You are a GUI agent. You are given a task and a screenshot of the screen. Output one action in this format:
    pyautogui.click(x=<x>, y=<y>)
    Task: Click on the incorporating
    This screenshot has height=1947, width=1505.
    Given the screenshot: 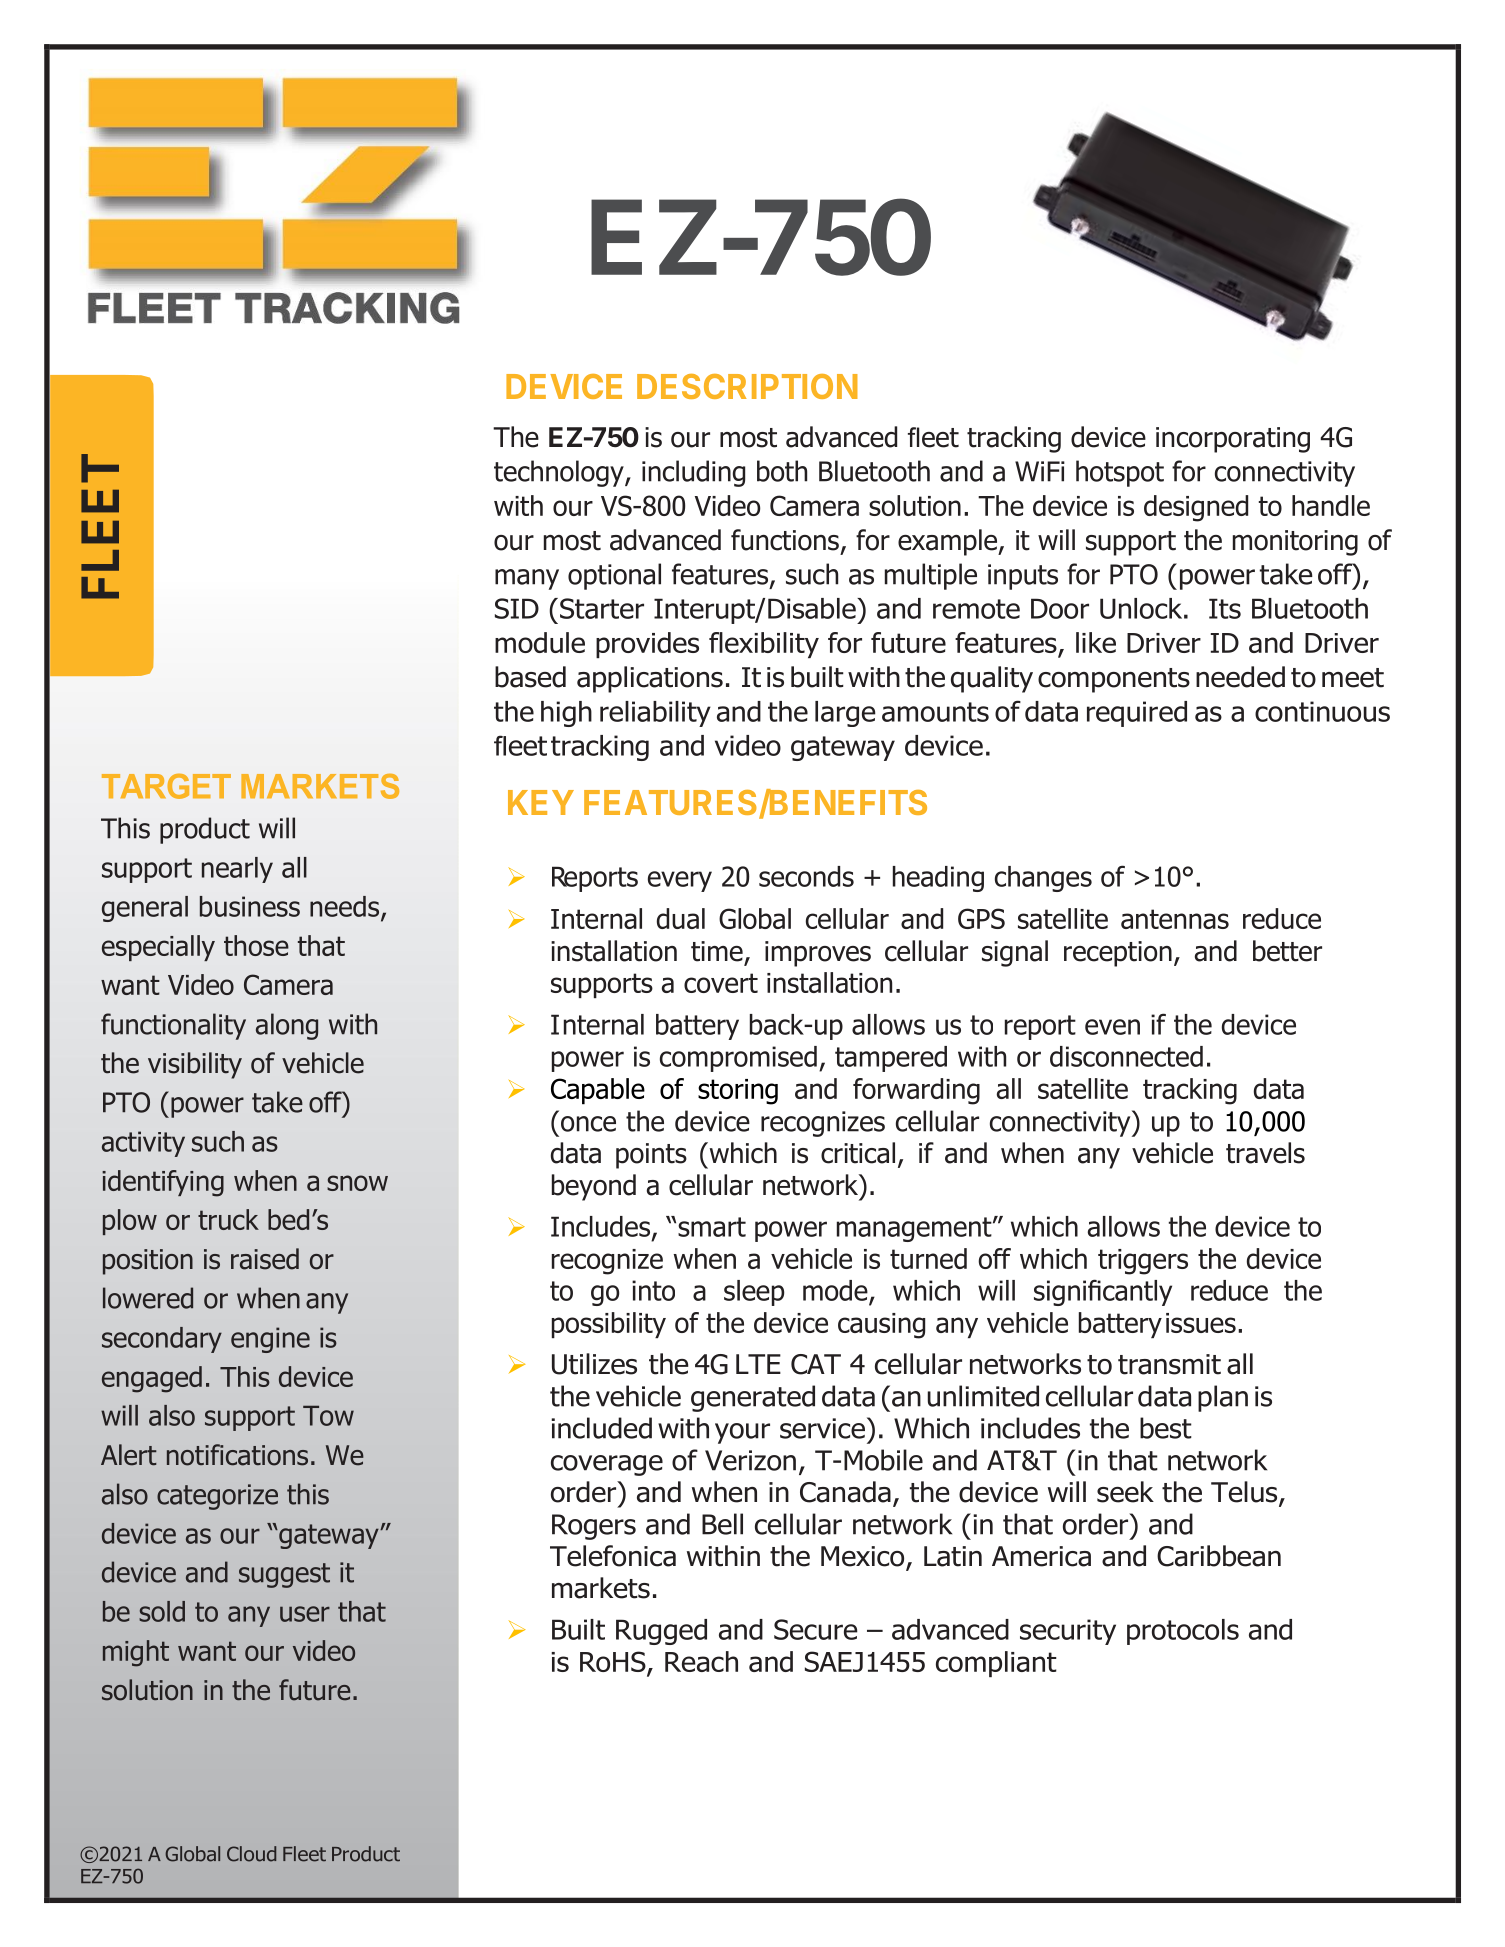 What is the action you would take?
    pyautogui.click(x=1233, y=440)
